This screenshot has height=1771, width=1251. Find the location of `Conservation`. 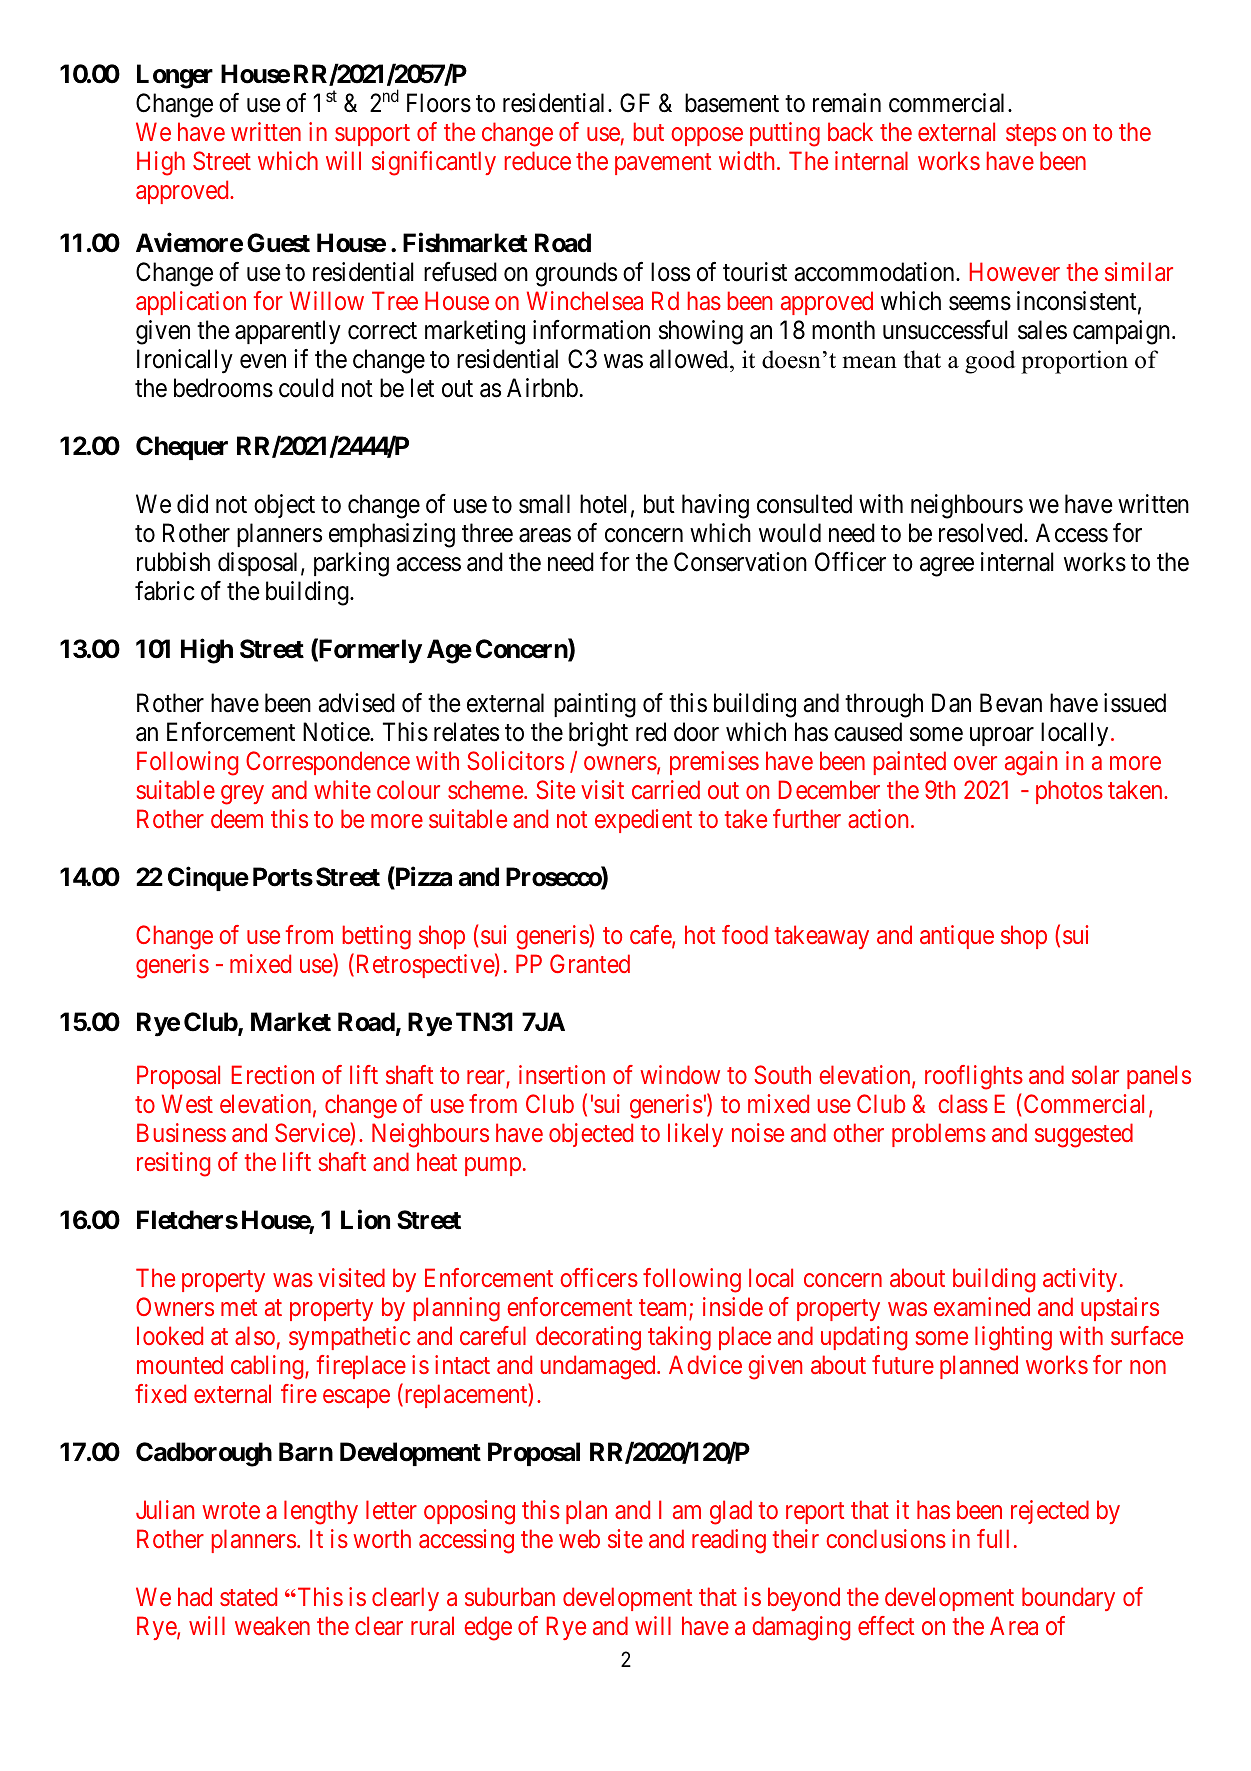

Conservation is located at coordinates (740, 562).
